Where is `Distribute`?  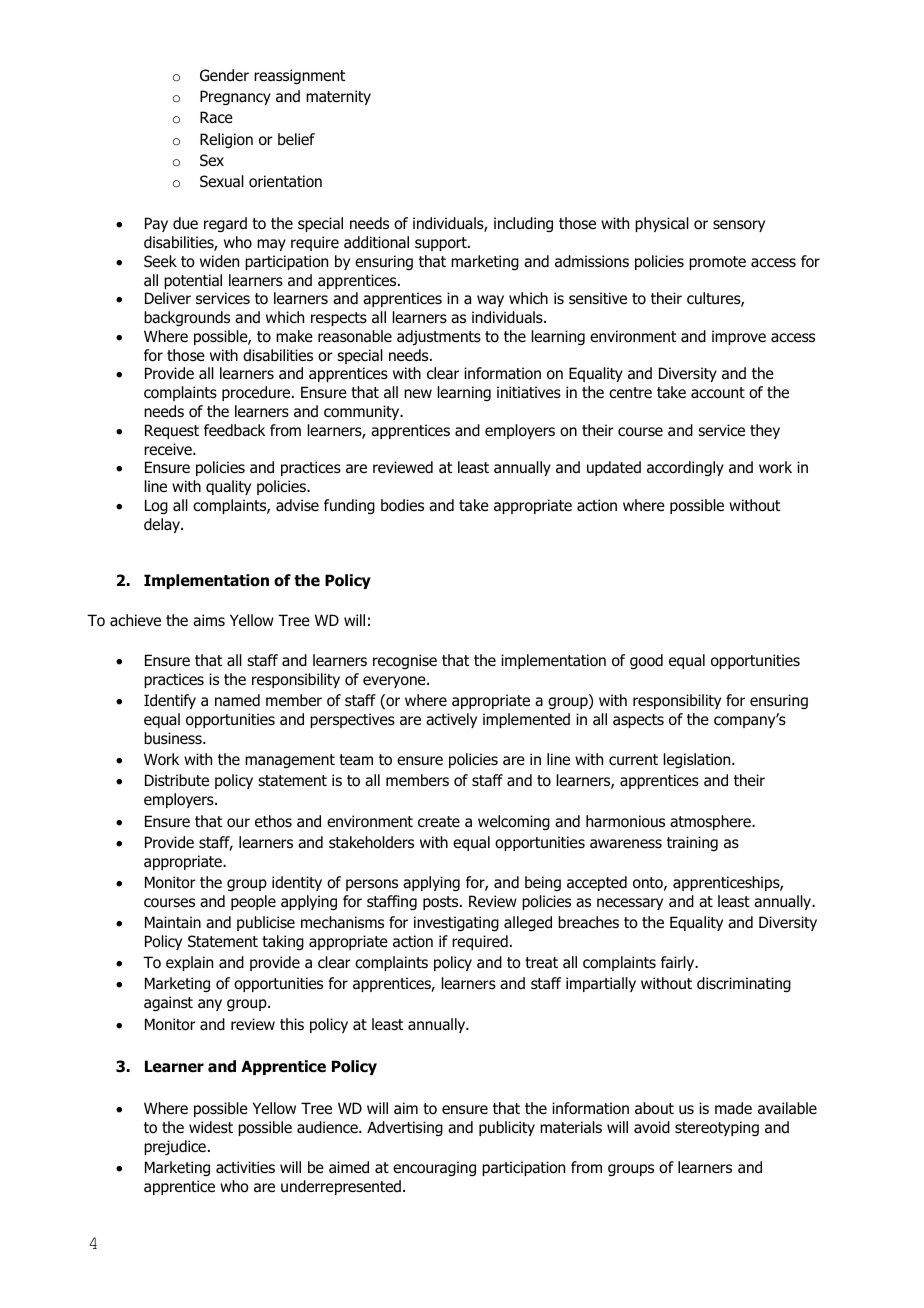 Distribute is located at coordinates (177, 780).
